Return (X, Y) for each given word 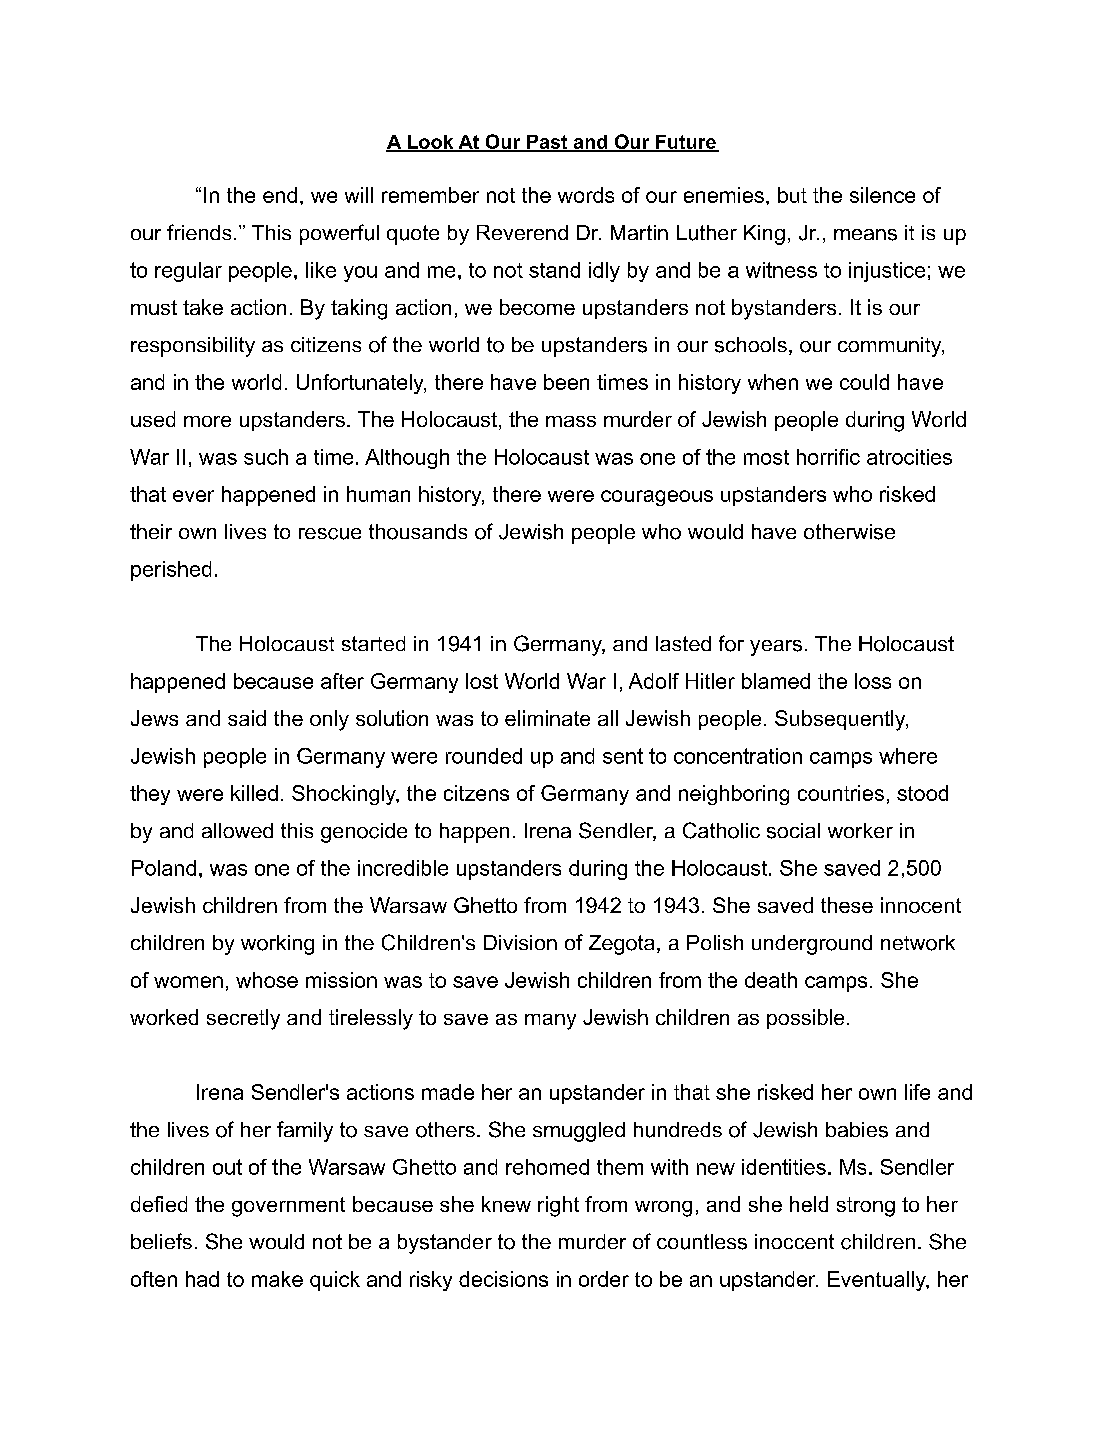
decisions (503, 1279)
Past (547, 143)
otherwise (849, 532)
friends (199, 232)
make (277, 1279)
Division (520, 942)
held (809, 1204)
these (847, 905)
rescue (330, 534)
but (792, 195)
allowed (237, 830)
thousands (418, 532)
